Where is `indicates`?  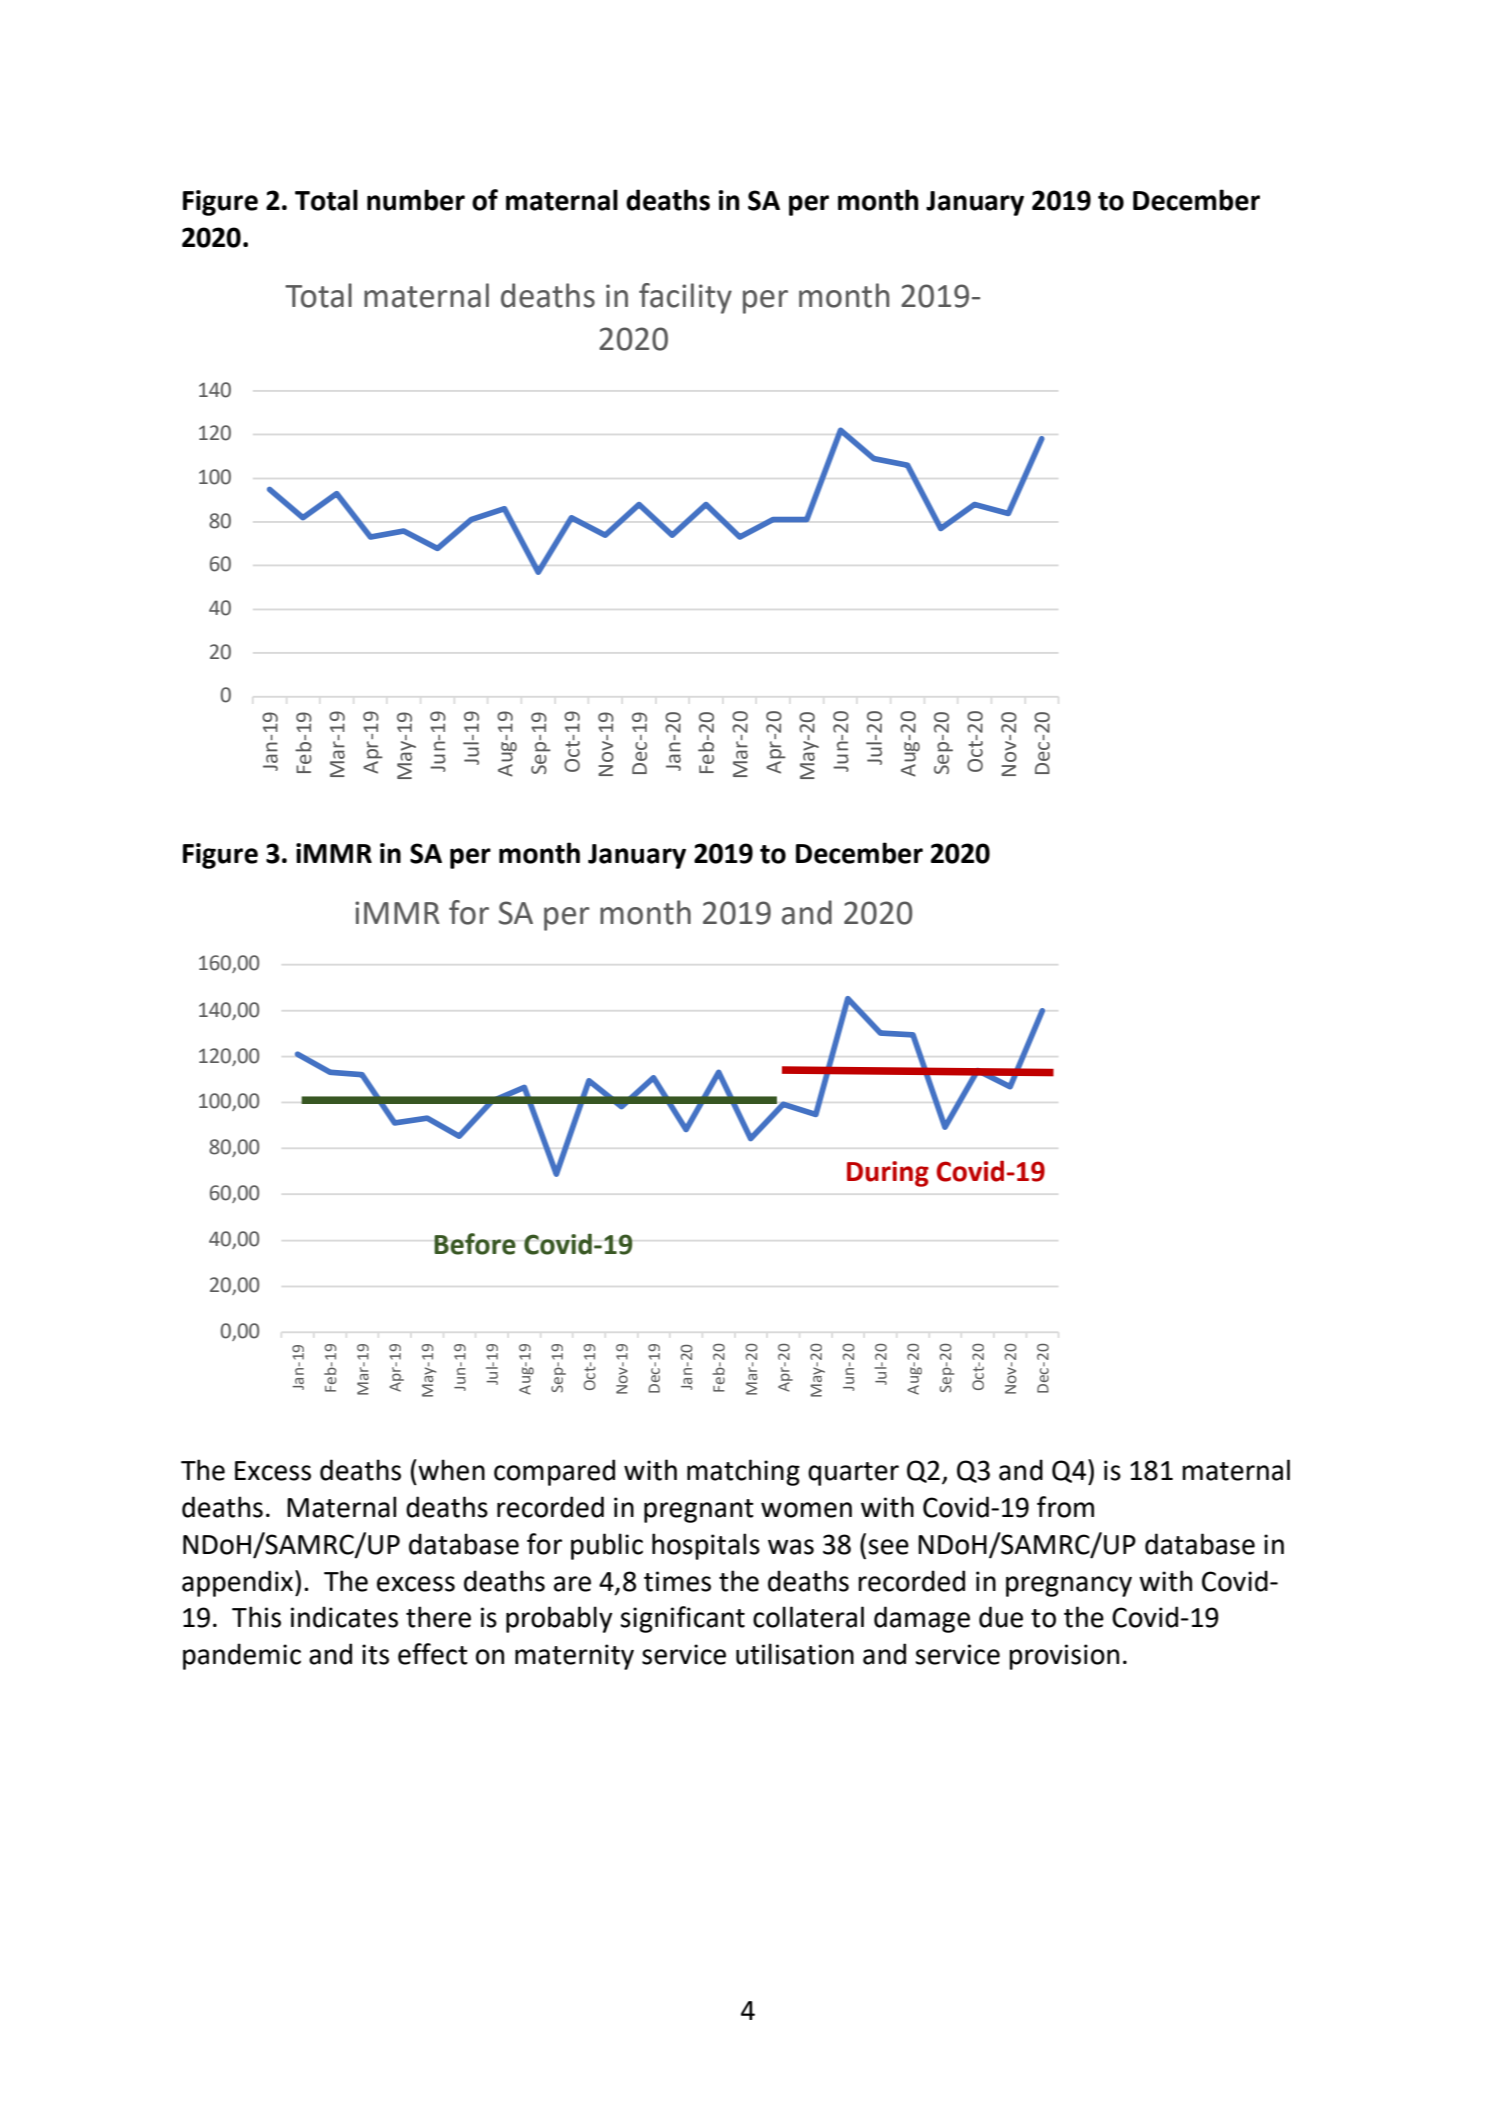 indicates is located at coordinates (344, 1617).
